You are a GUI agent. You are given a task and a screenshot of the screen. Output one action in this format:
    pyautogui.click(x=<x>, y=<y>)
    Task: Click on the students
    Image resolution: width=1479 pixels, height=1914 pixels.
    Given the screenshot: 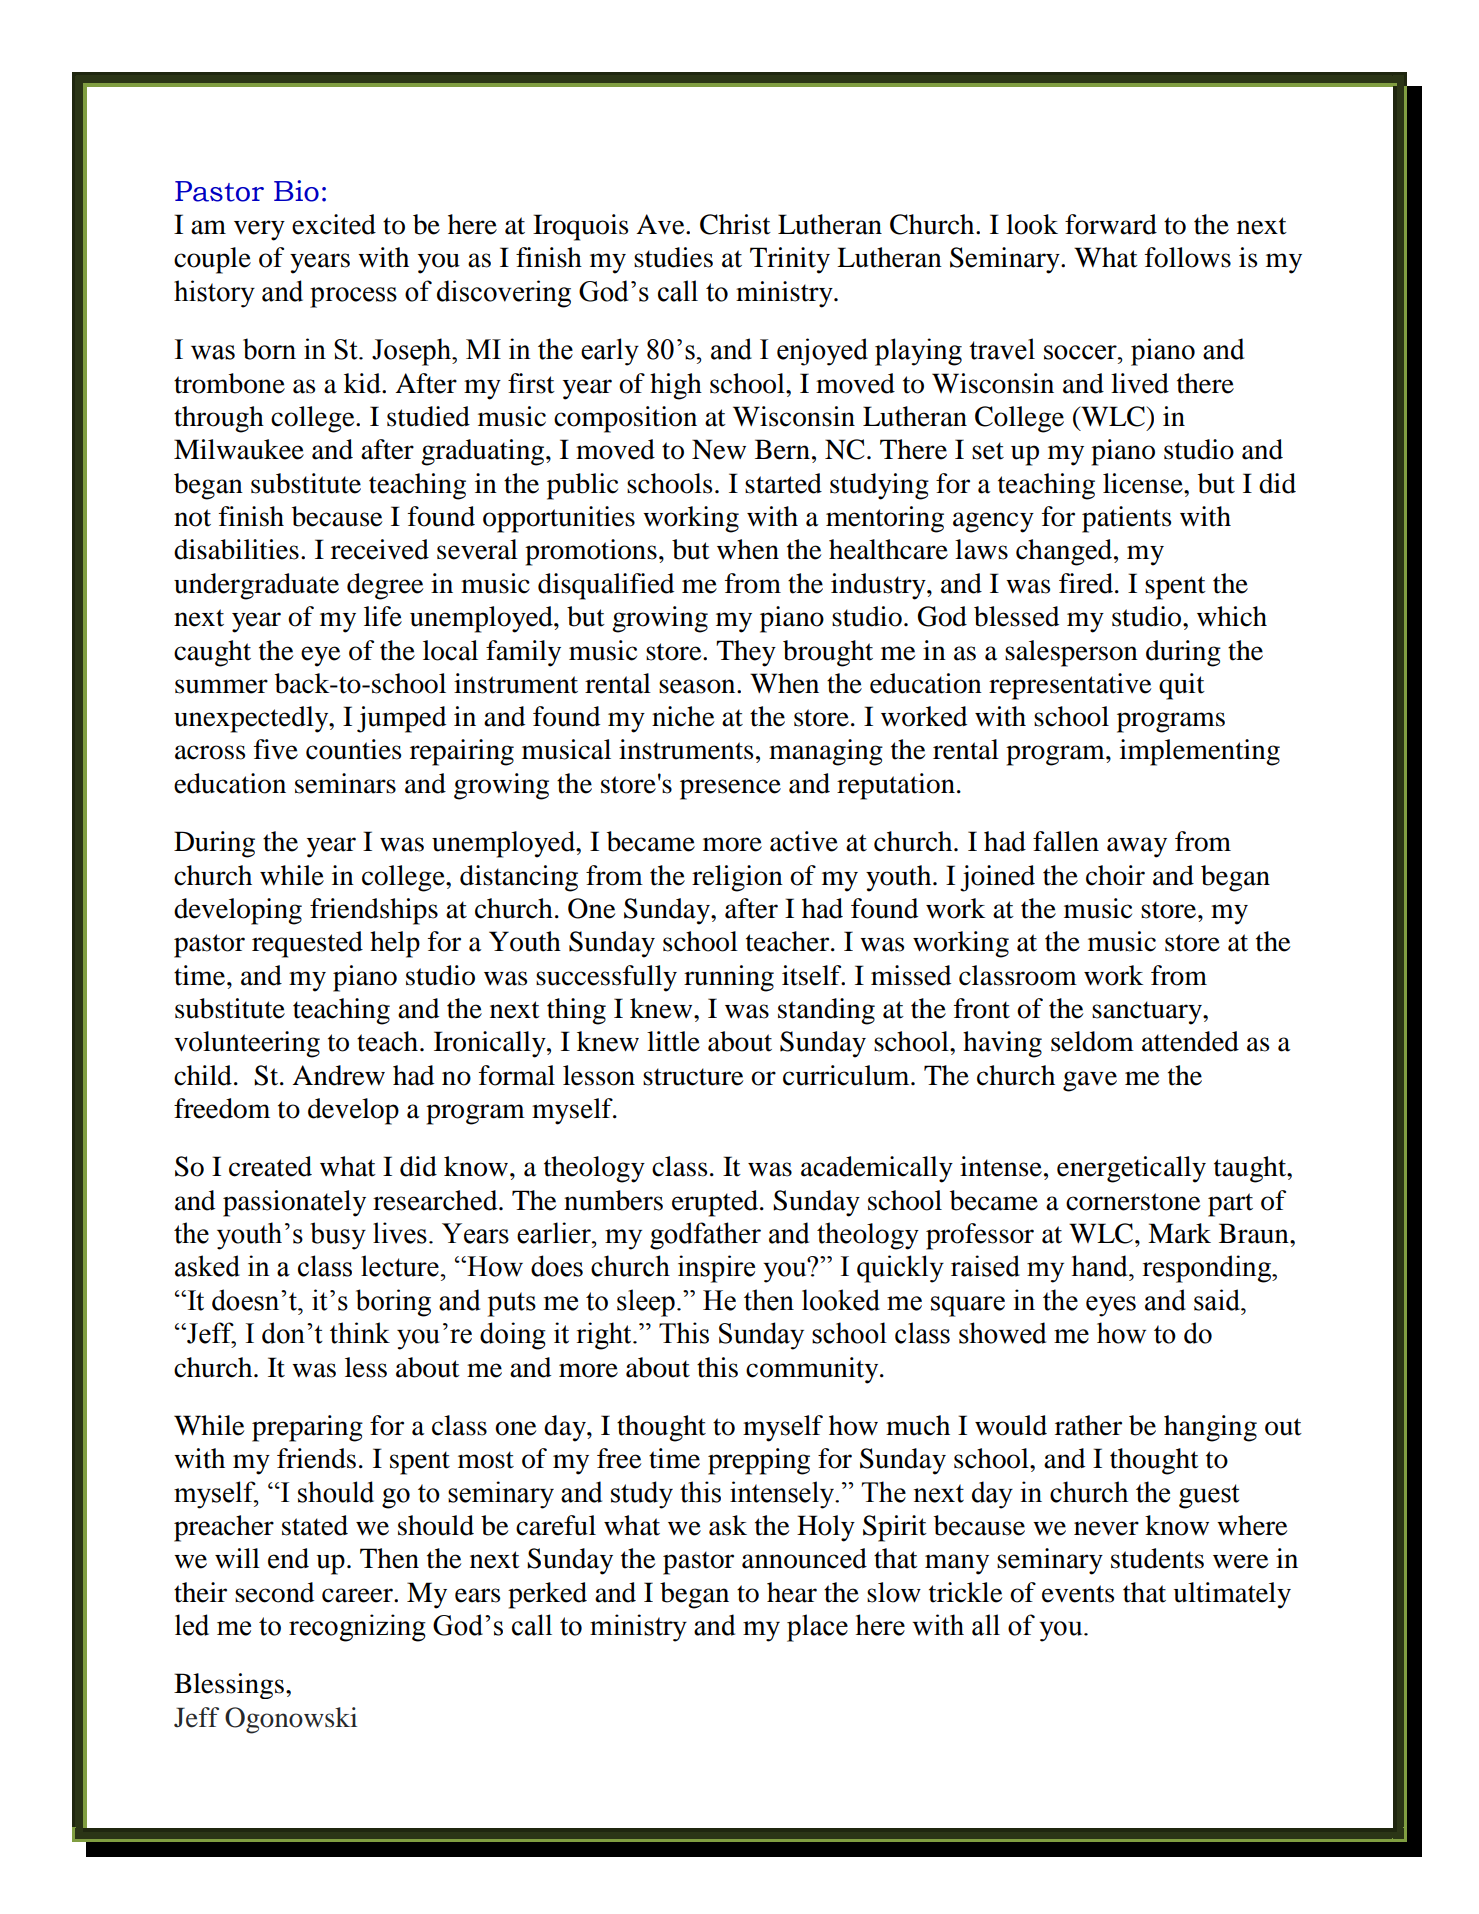 What is the action you would take?
    pyautogui.click(x=1157, y=1558)
